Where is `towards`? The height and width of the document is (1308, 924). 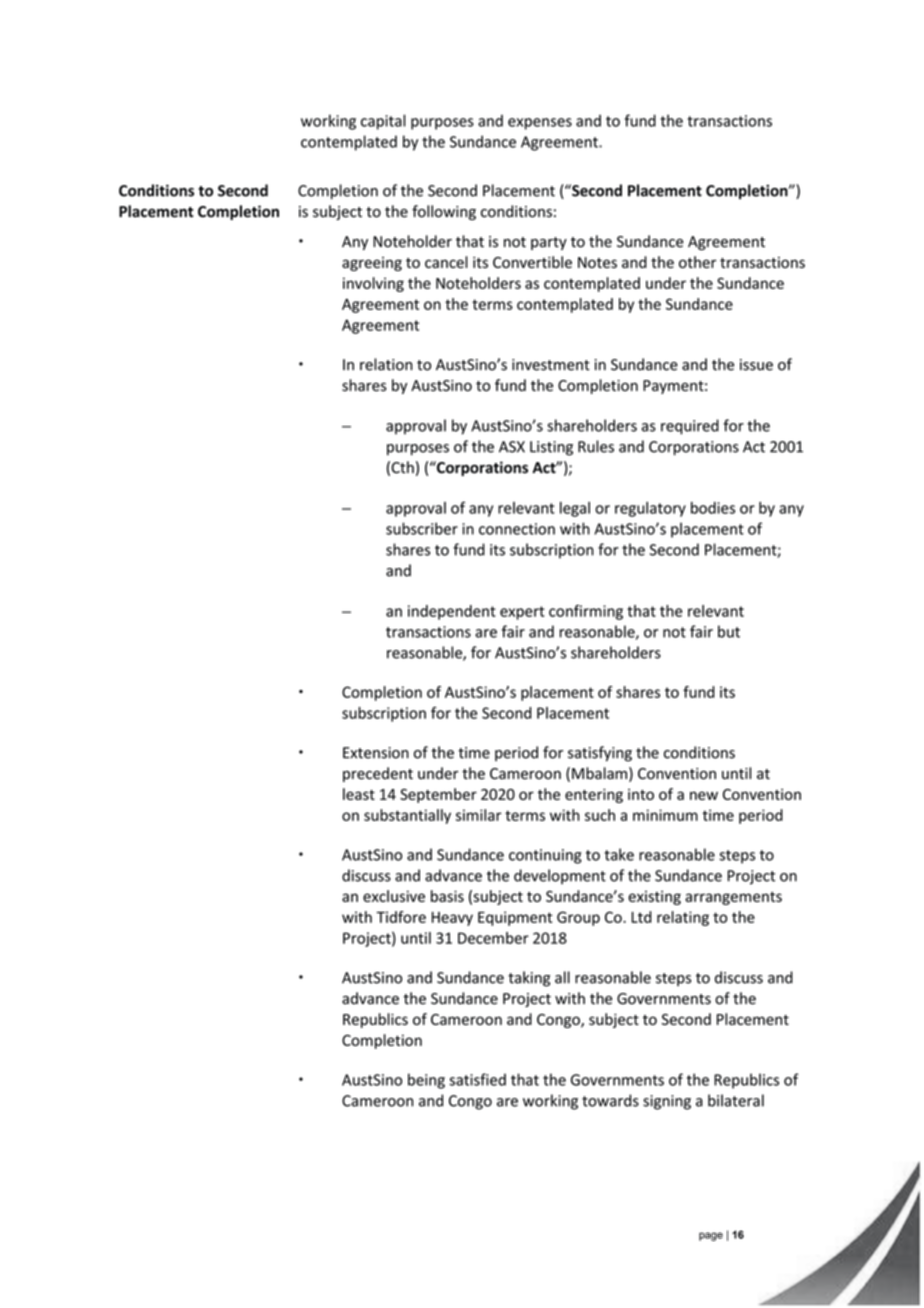 towards is located at coordinates (610, 1100).
